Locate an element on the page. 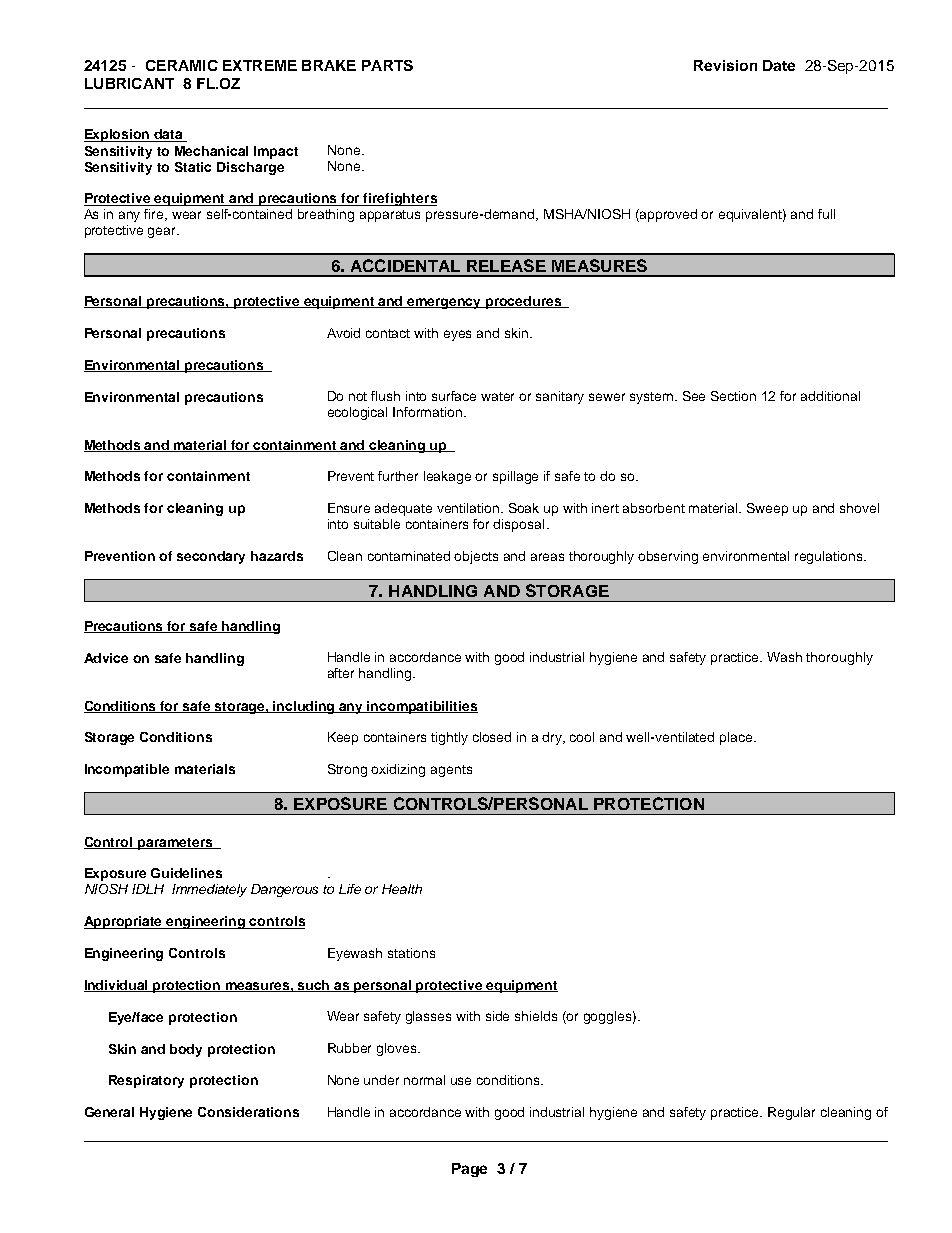 The image size is (952, 1233). agents is located at coordinates (451, 771).
